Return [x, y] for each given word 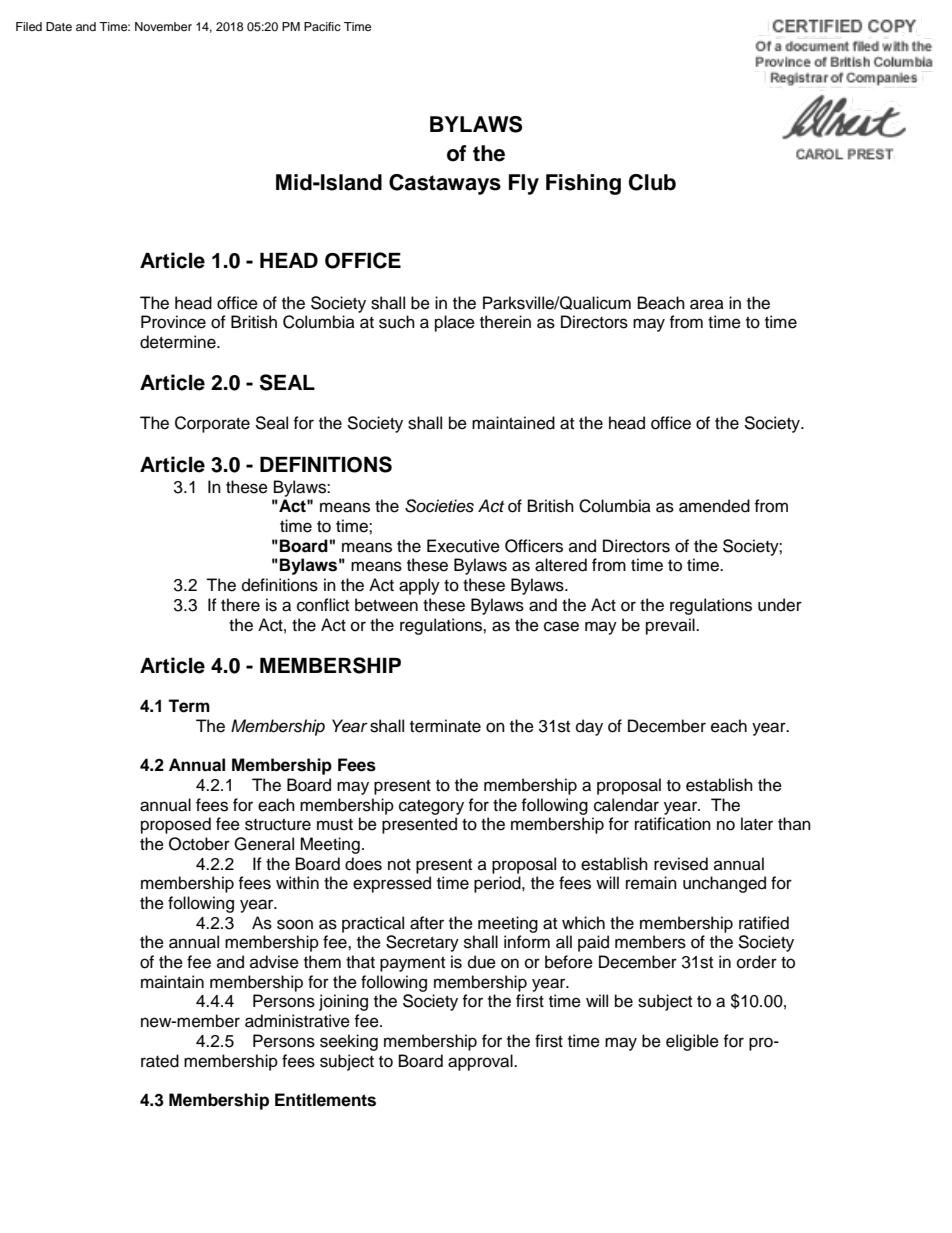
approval [481, 1062]
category [431, 807]
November [163, 26]
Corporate [212, 424]
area [707, 304]
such [397, 322]
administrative [297, 1021]
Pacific [322, 26]
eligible [692, 1042]
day [589, 727]
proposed [176, 825]
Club [652, 182]
